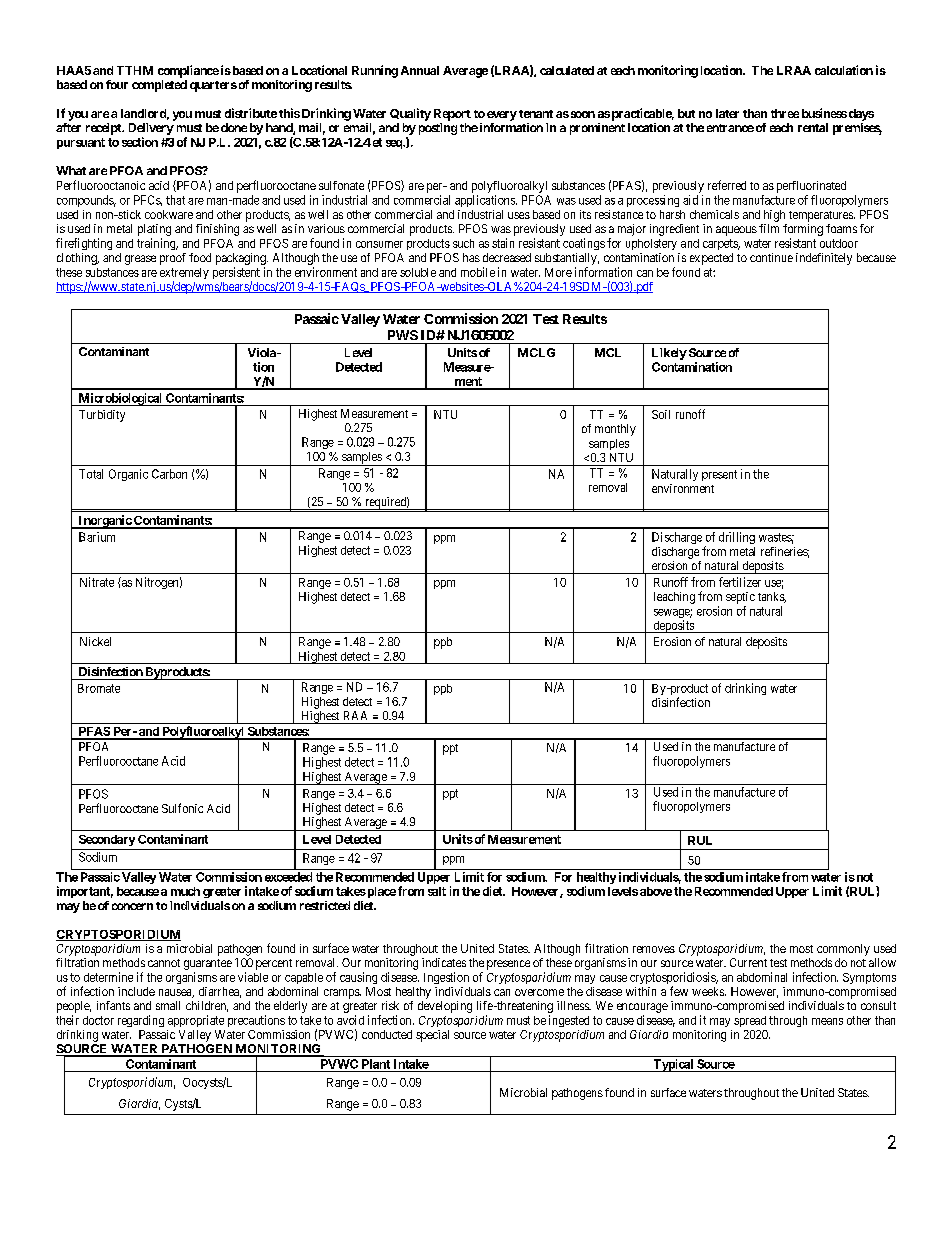 The height and width of the screenshot is (1233, 952). Describe the element at coordinates (452, 115) in the screenshot. I see `Report` at that location.
